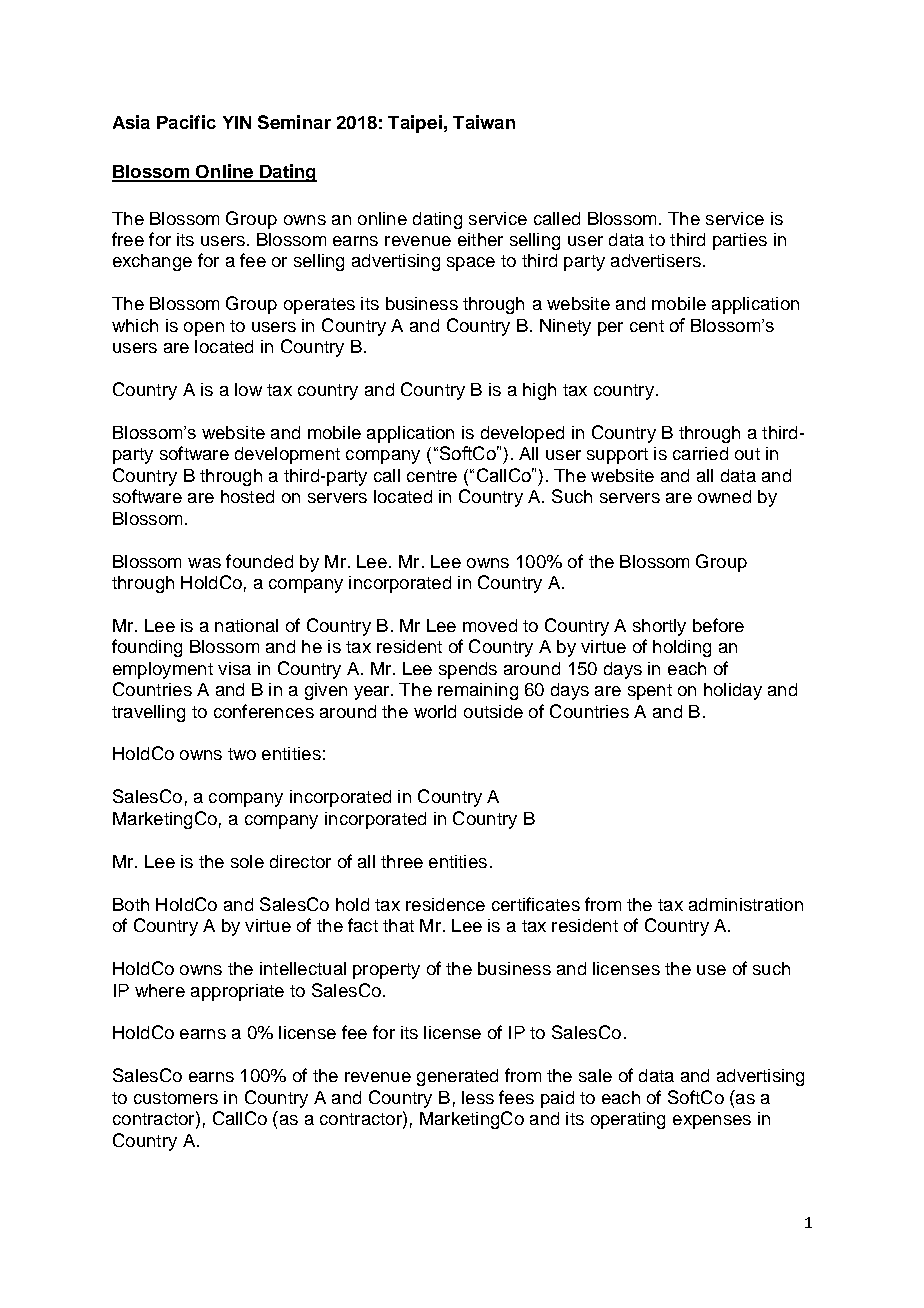  What do you see at coordinates (176, 1098) in the page?
I see `customers` at bounding box center [176, 1098].
